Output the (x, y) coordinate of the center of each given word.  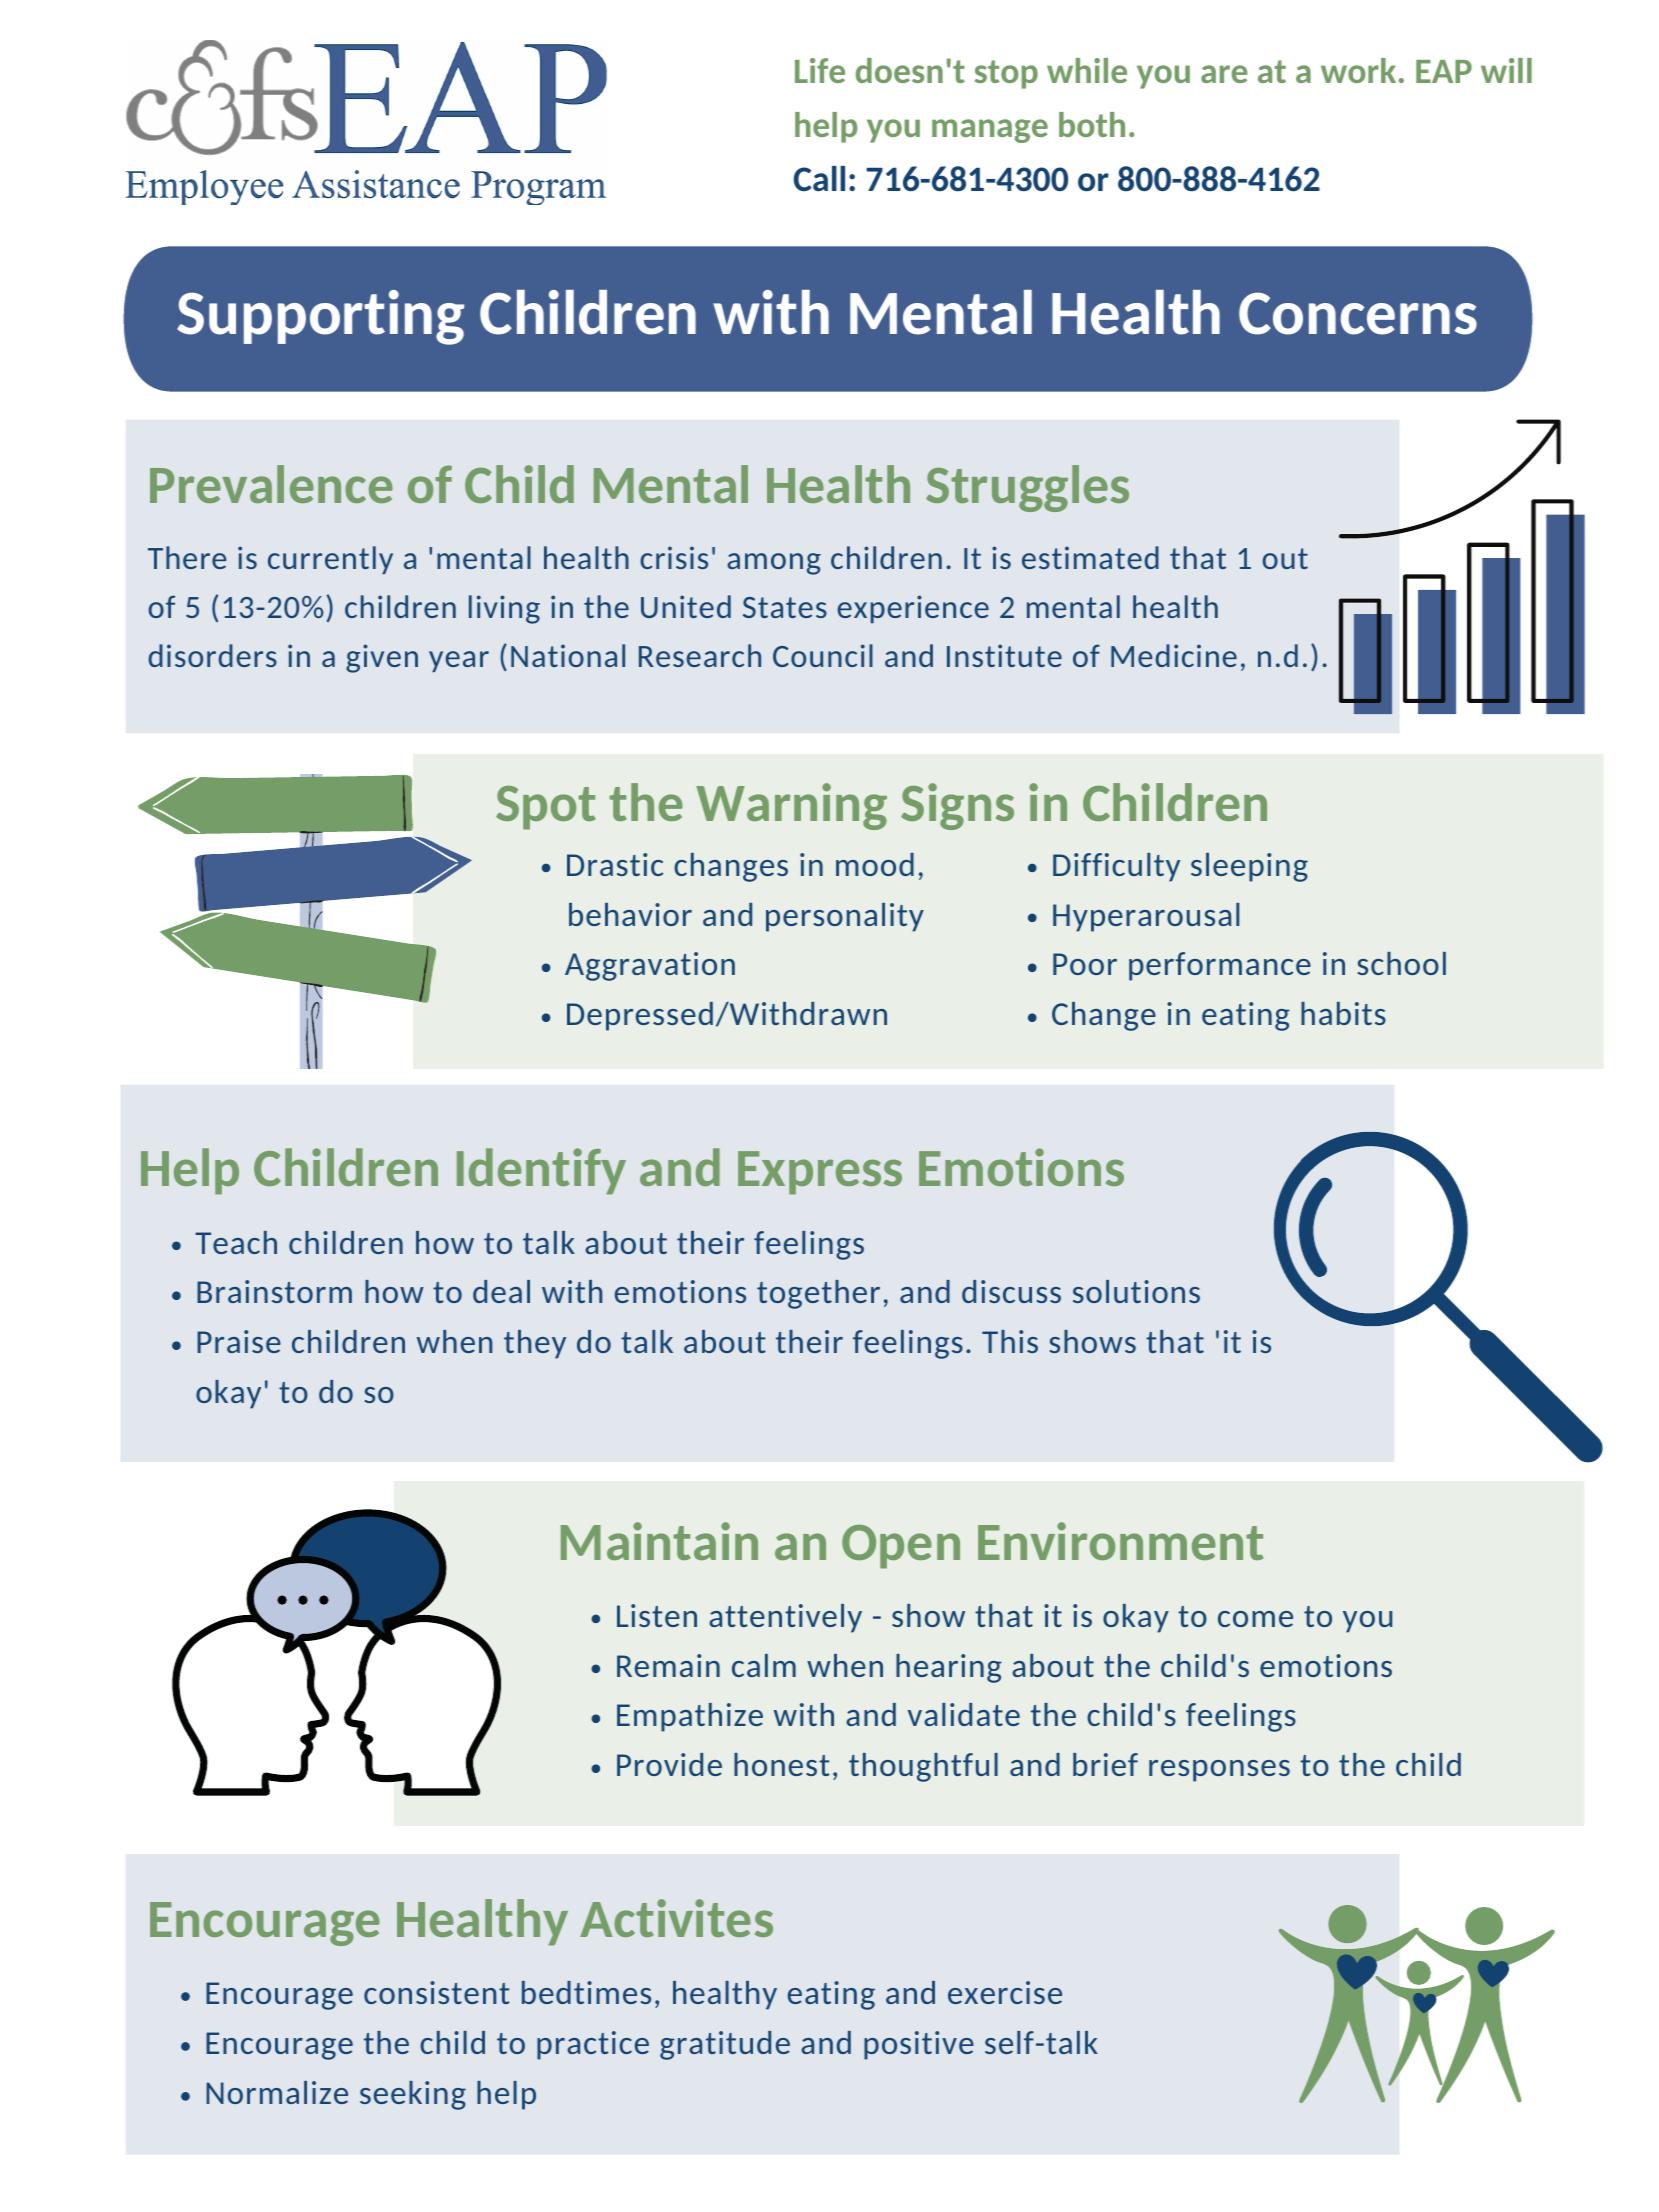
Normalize (277, 2092)
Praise (239, 1341)
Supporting (320, 317)
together (818, 1294)
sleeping (1249, 867)
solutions (1136, 1291)
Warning (791, 806)
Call (819, 178)
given (382, 658)
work (1358, 70)
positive (919, 2045)
